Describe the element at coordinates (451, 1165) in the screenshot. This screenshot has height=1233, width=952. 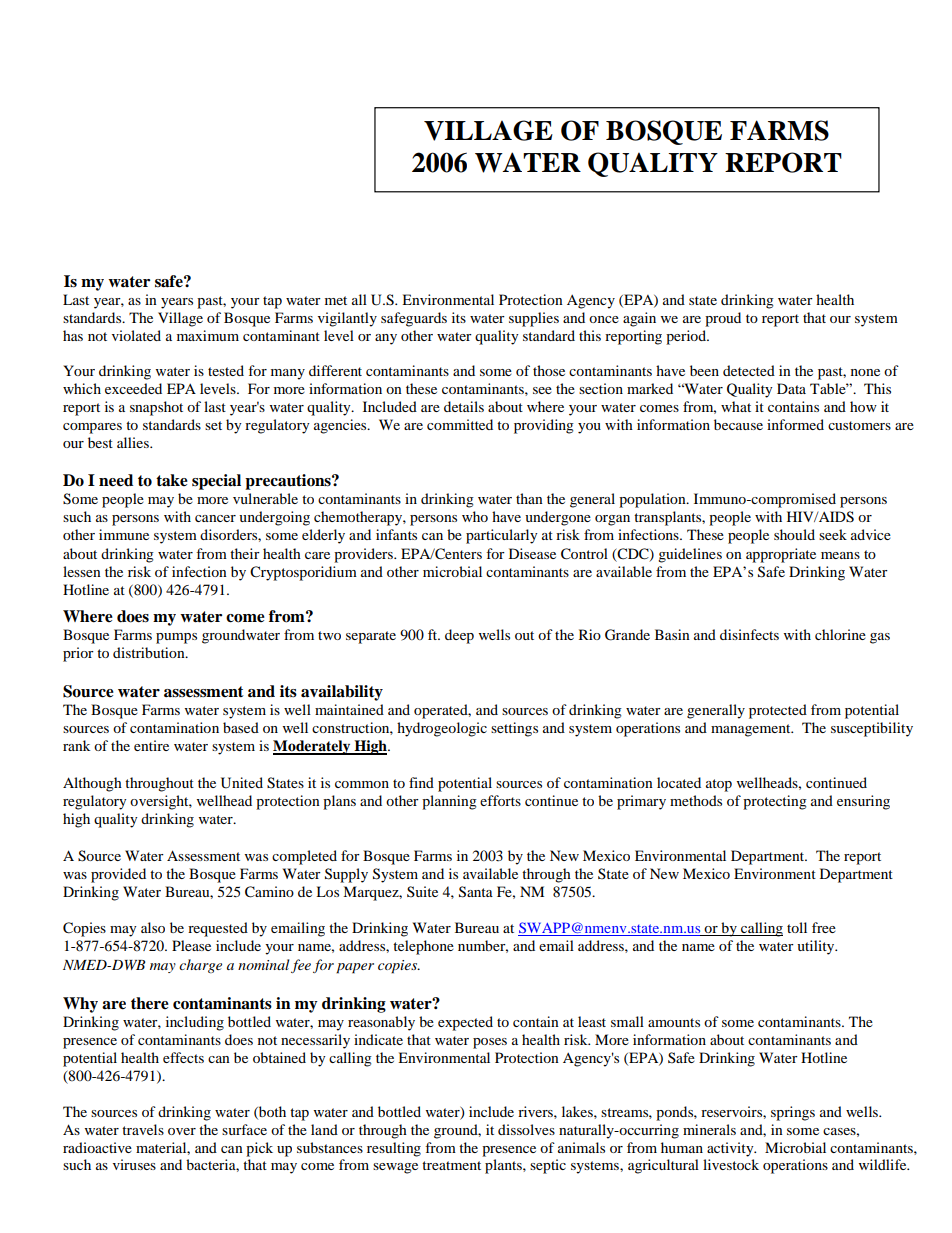
I see `treatment` at that location.
